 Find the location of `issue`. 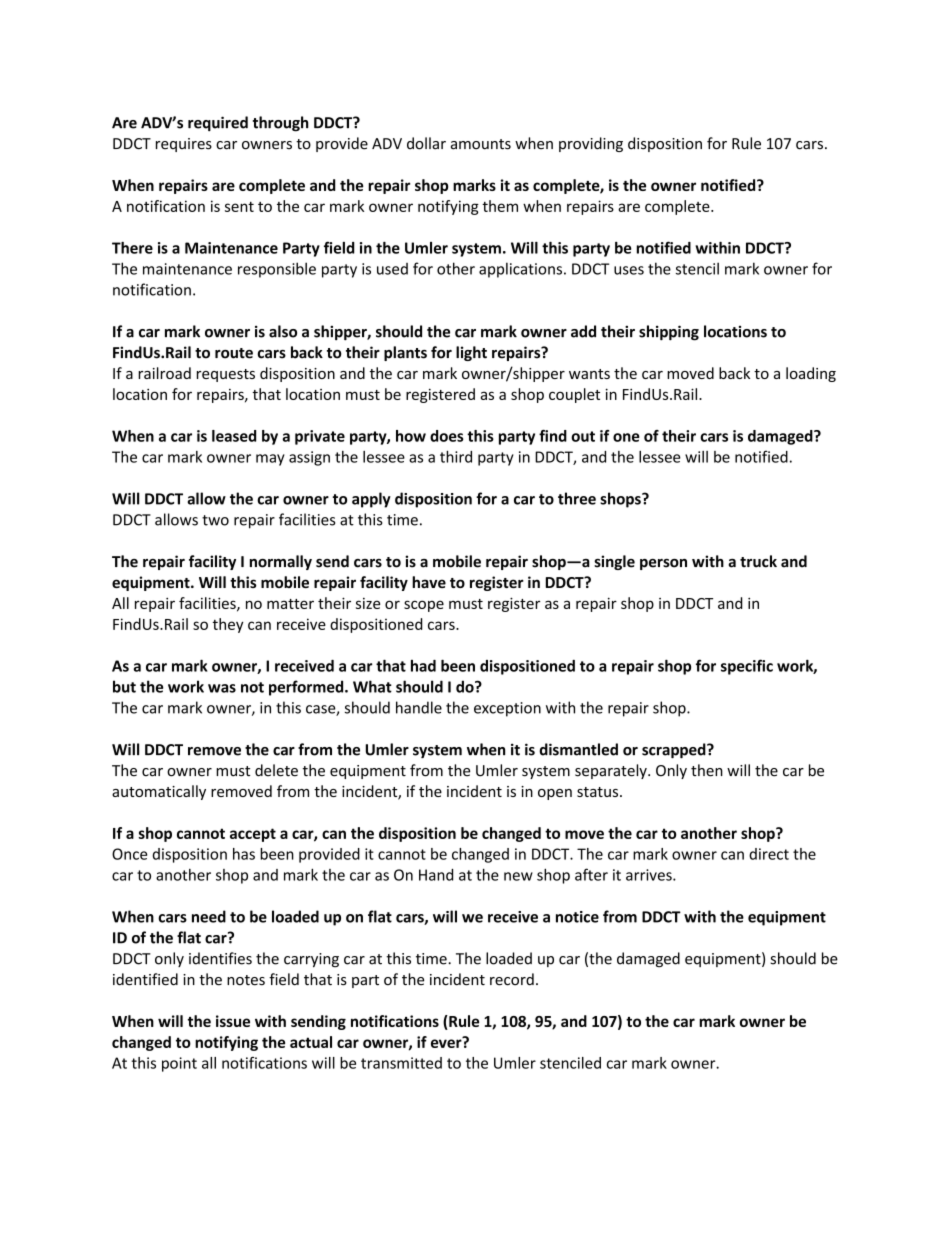

issue is located at coordinates (233, 1021).
